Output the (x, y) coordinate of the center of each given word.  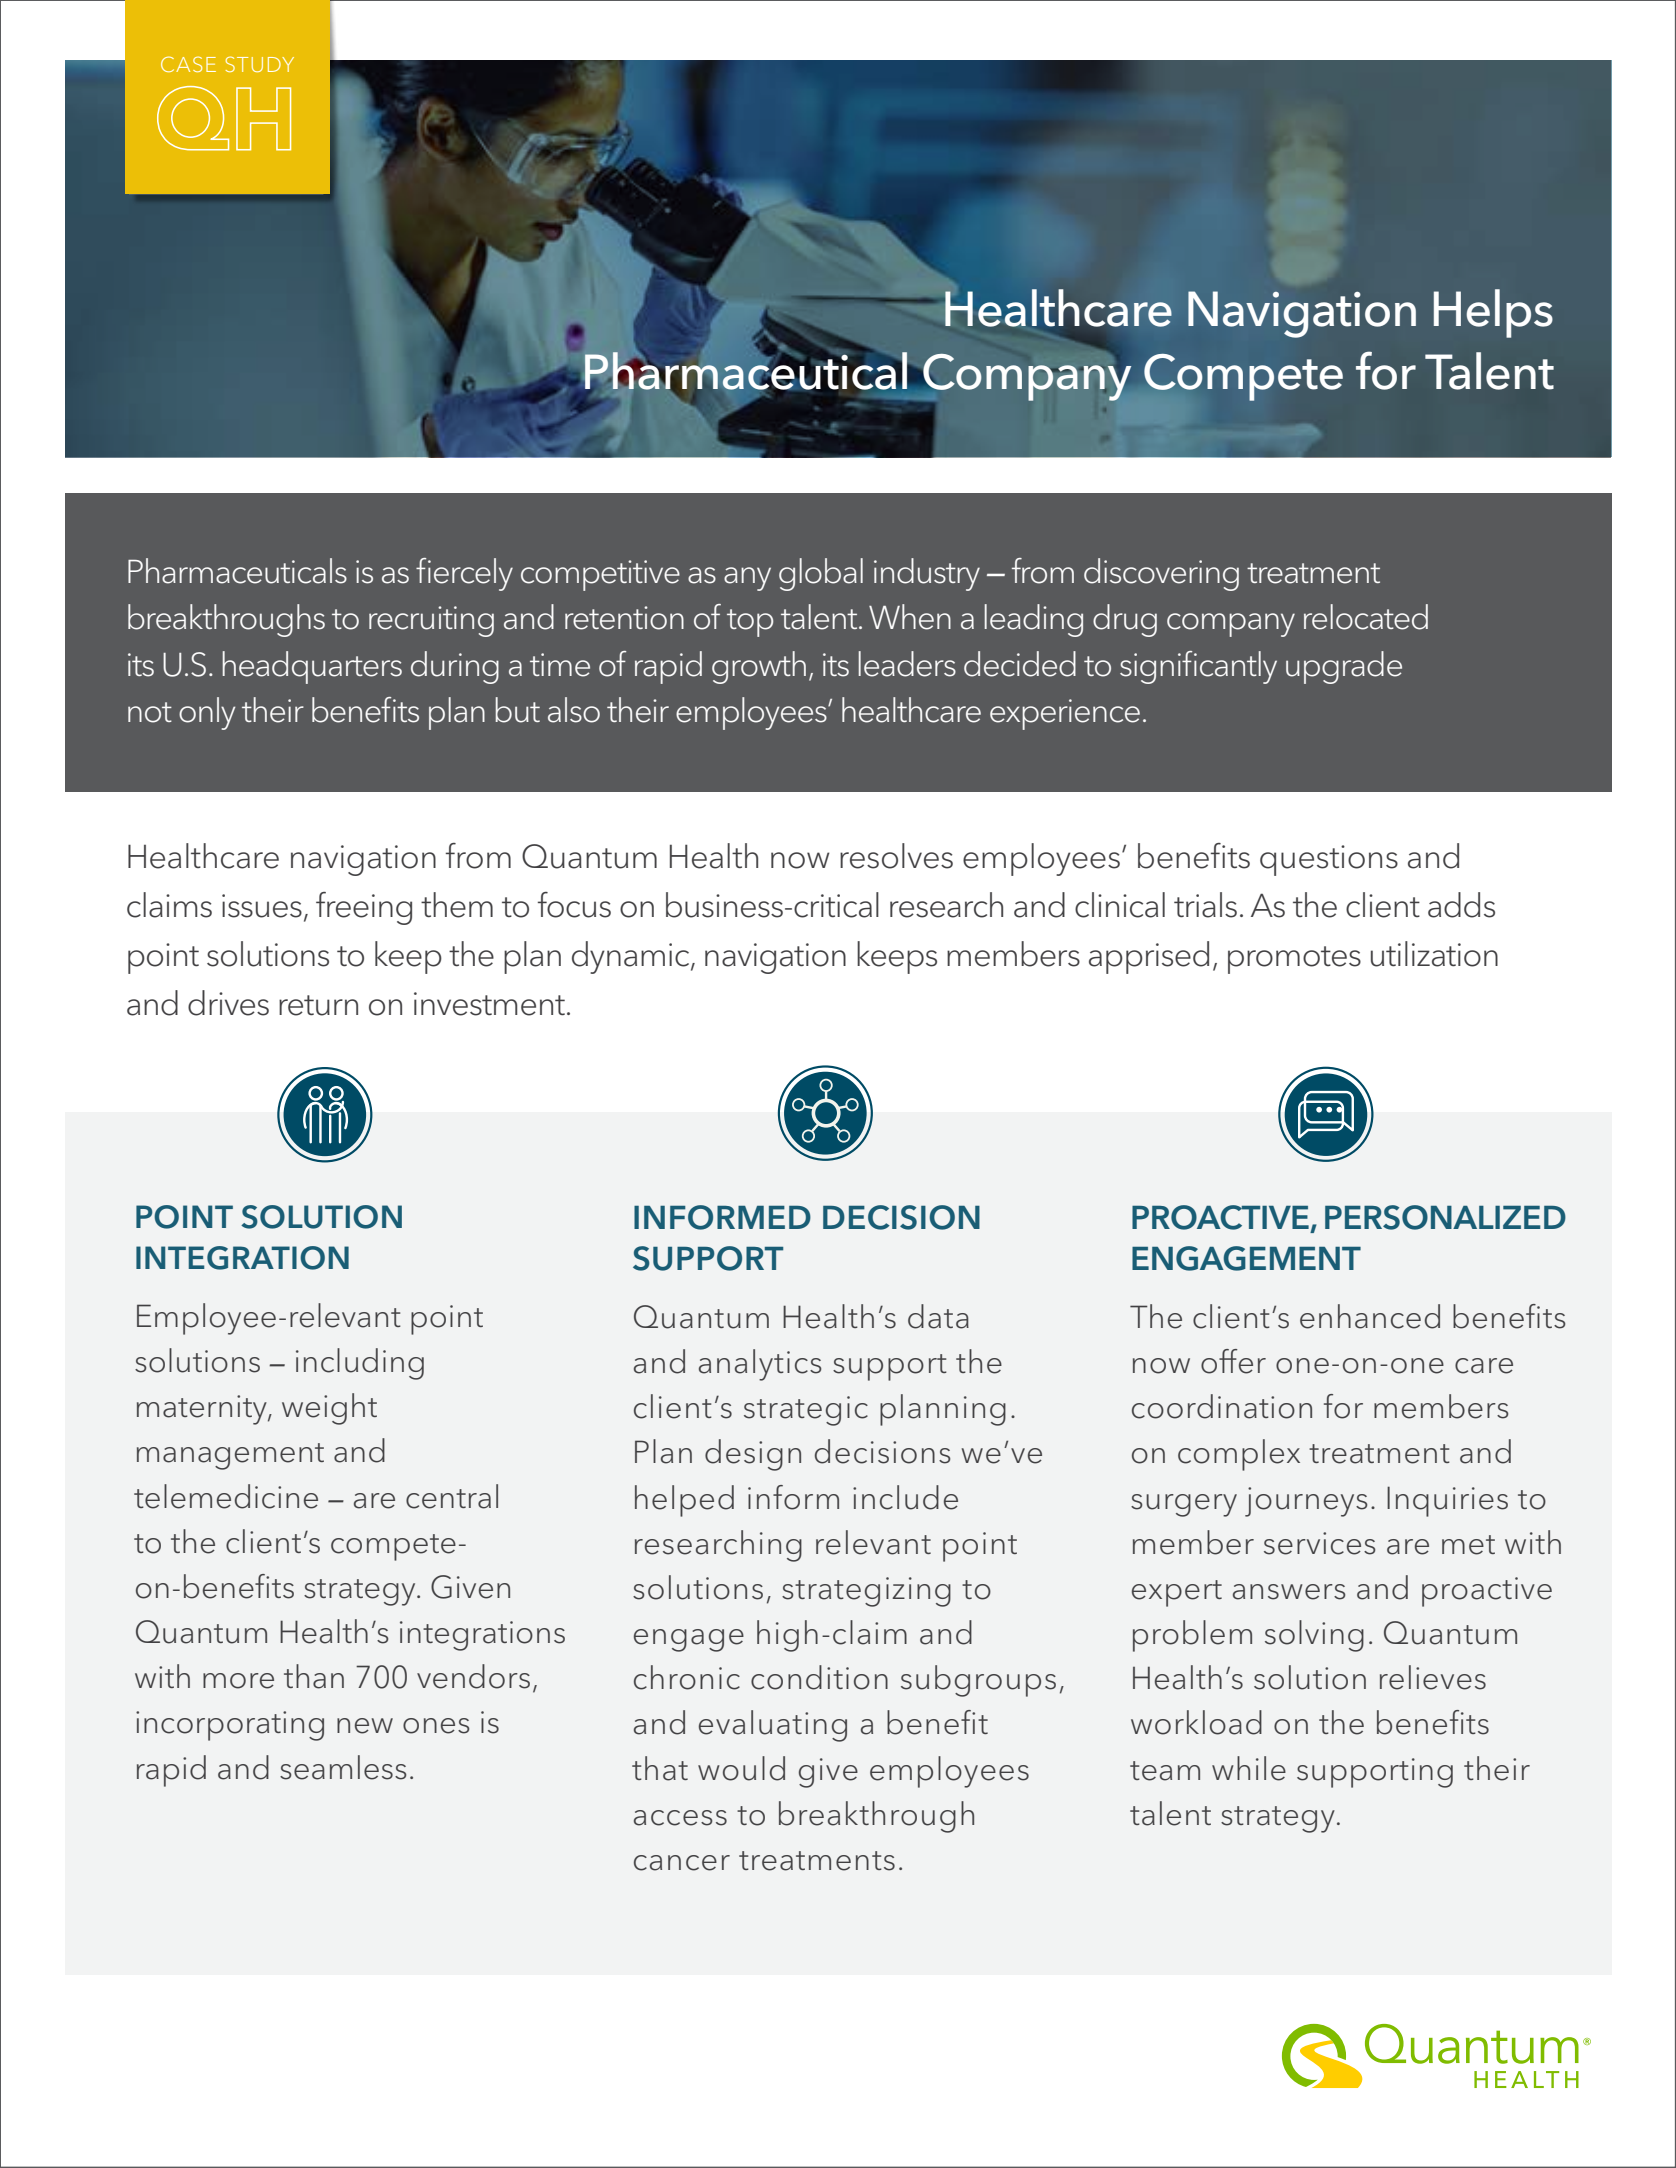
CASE (188, 64)
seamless (343, 1767)
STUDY (259, 64)
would (741, 1768)
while (1249, 1768)
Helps (1493, 313)
